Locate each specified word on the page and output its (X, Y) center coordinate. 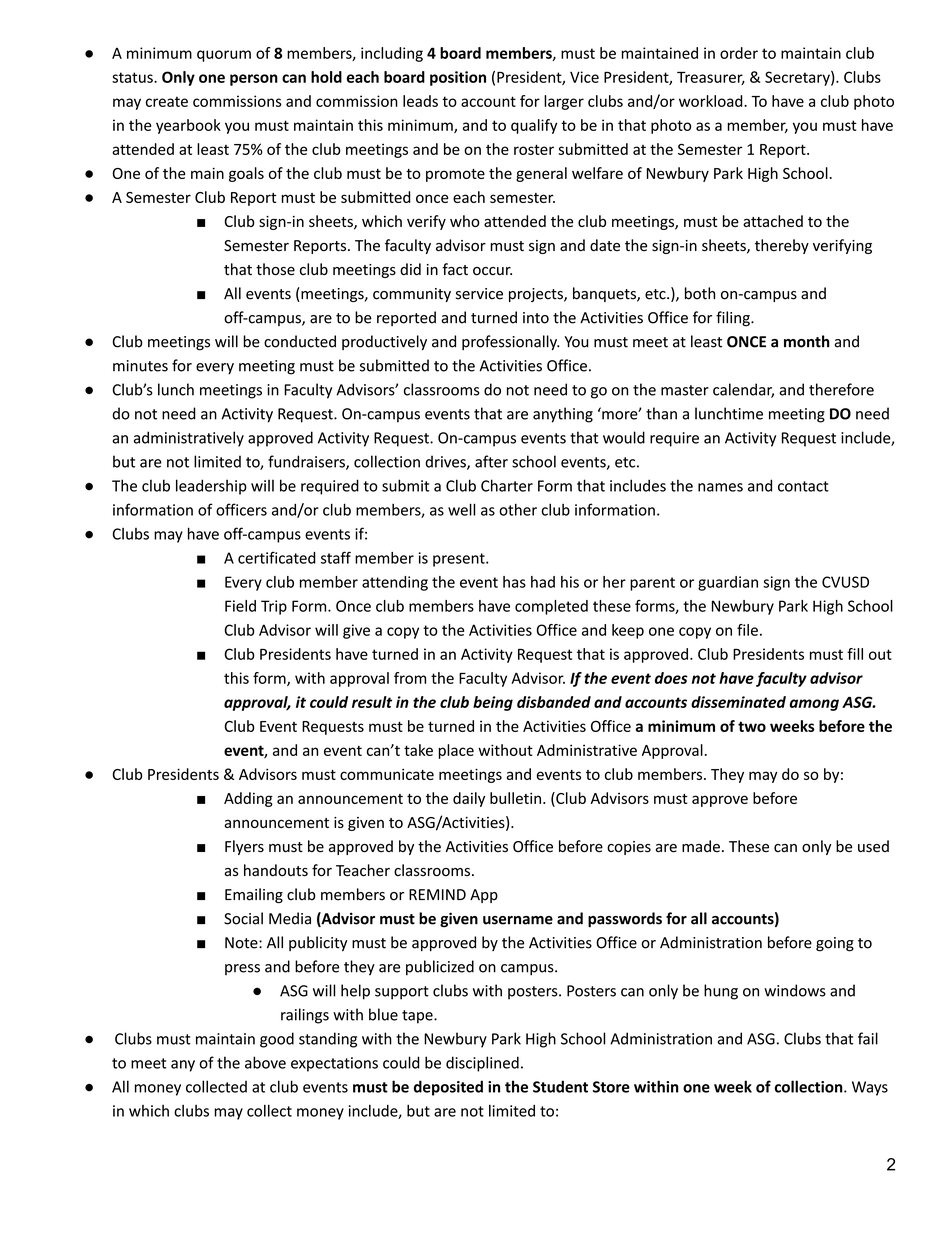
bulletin (515, 798)
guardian (728, 583)
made (701, 846)
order (739, 53)
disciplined (482, 1064)
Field (240, 606)
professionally (511, 342)
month (807, 341)
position (458, 78)
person (254, 80)
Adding (248, 799)
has (514, 582)
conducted (300, 341)
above (265, 1062)
